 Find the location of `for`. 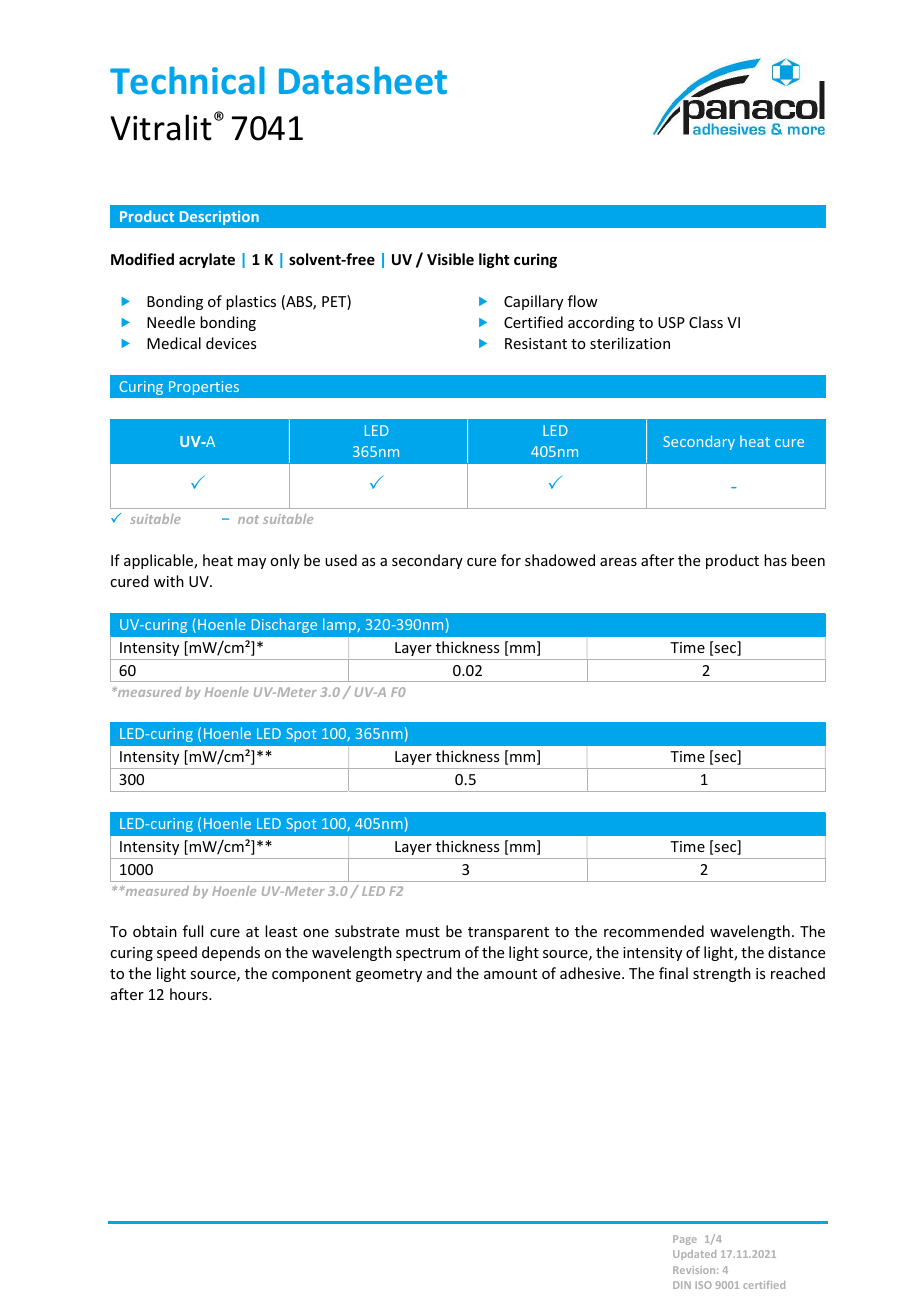

for is located at coordinates (511, 560).
